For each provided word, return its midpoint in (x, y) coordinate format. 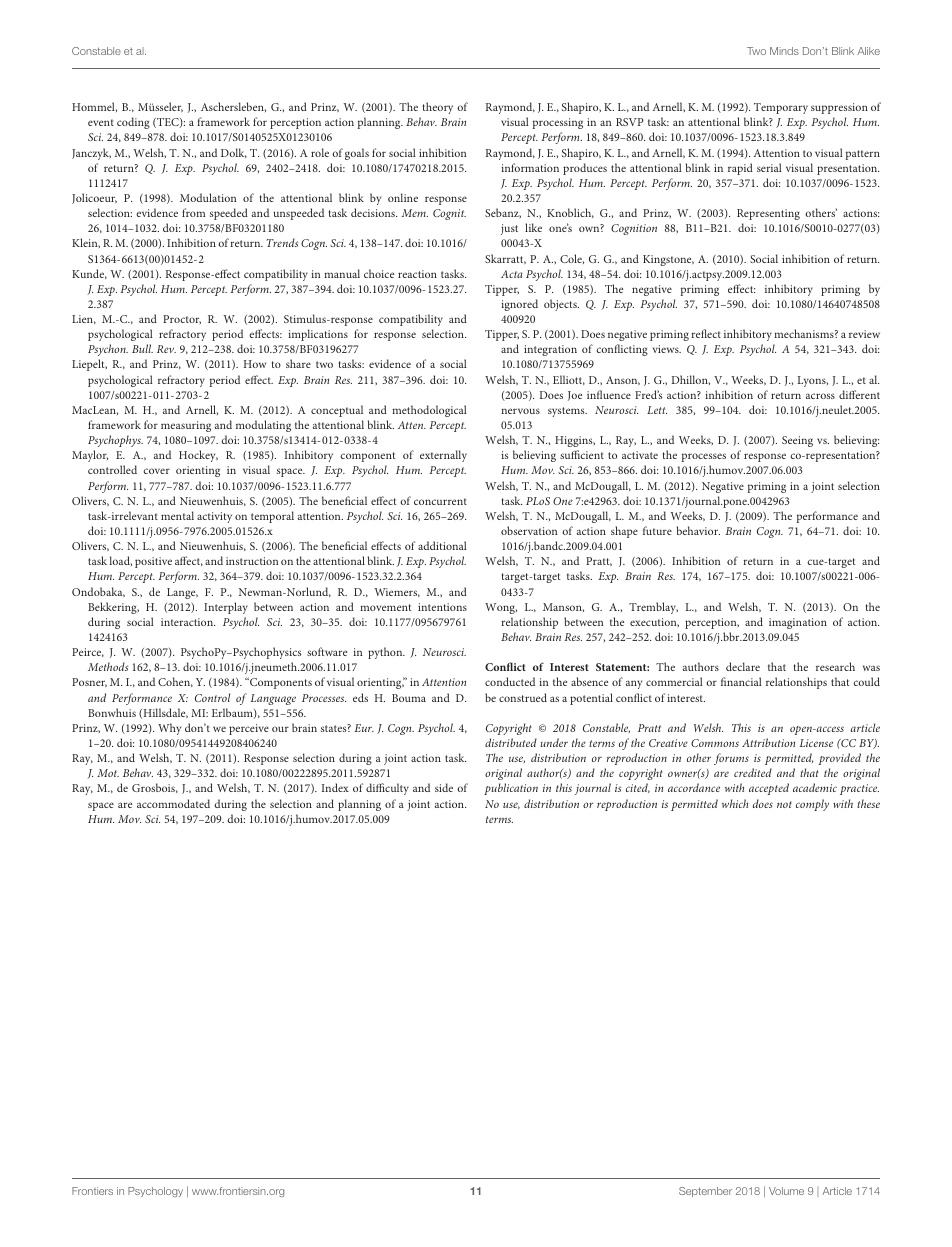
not (784, 804)
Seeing (797, 441)
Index (335, 787)
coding (133, 123)
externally (443, 456)
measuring (186, 426)
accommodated (173, 803)
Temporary (781, 108)
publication (511, 789)
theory (438, 108)
